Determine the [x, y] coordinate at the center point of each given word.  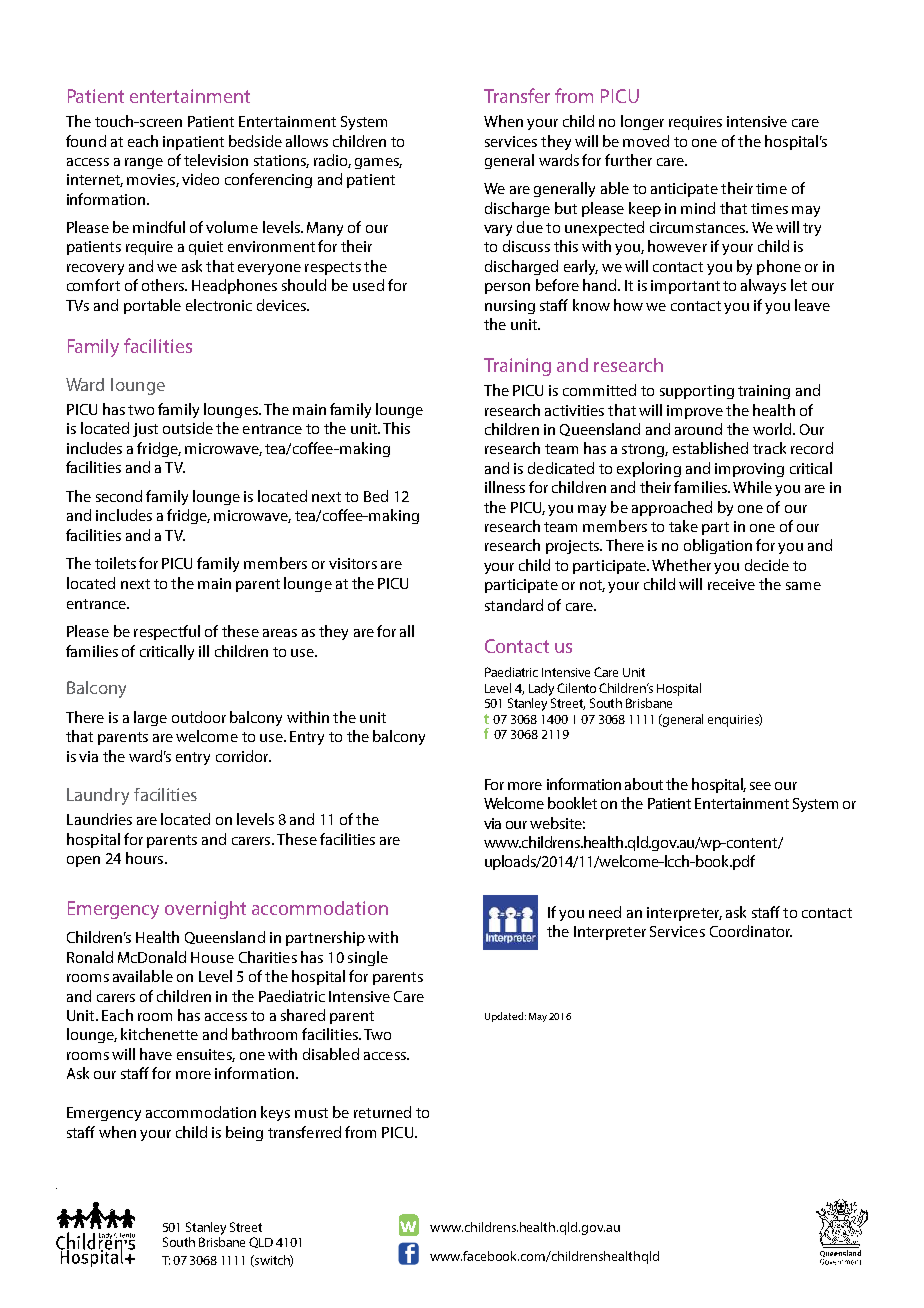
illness [505, 487]
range [144, 163]
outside [188, 428]
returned [382, 1112]
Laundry [98, 796]
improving [749, 470]
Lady [541, 689]
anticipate [684, 190]
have [156, 1054]
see [760, 786]
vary [498, 230]
